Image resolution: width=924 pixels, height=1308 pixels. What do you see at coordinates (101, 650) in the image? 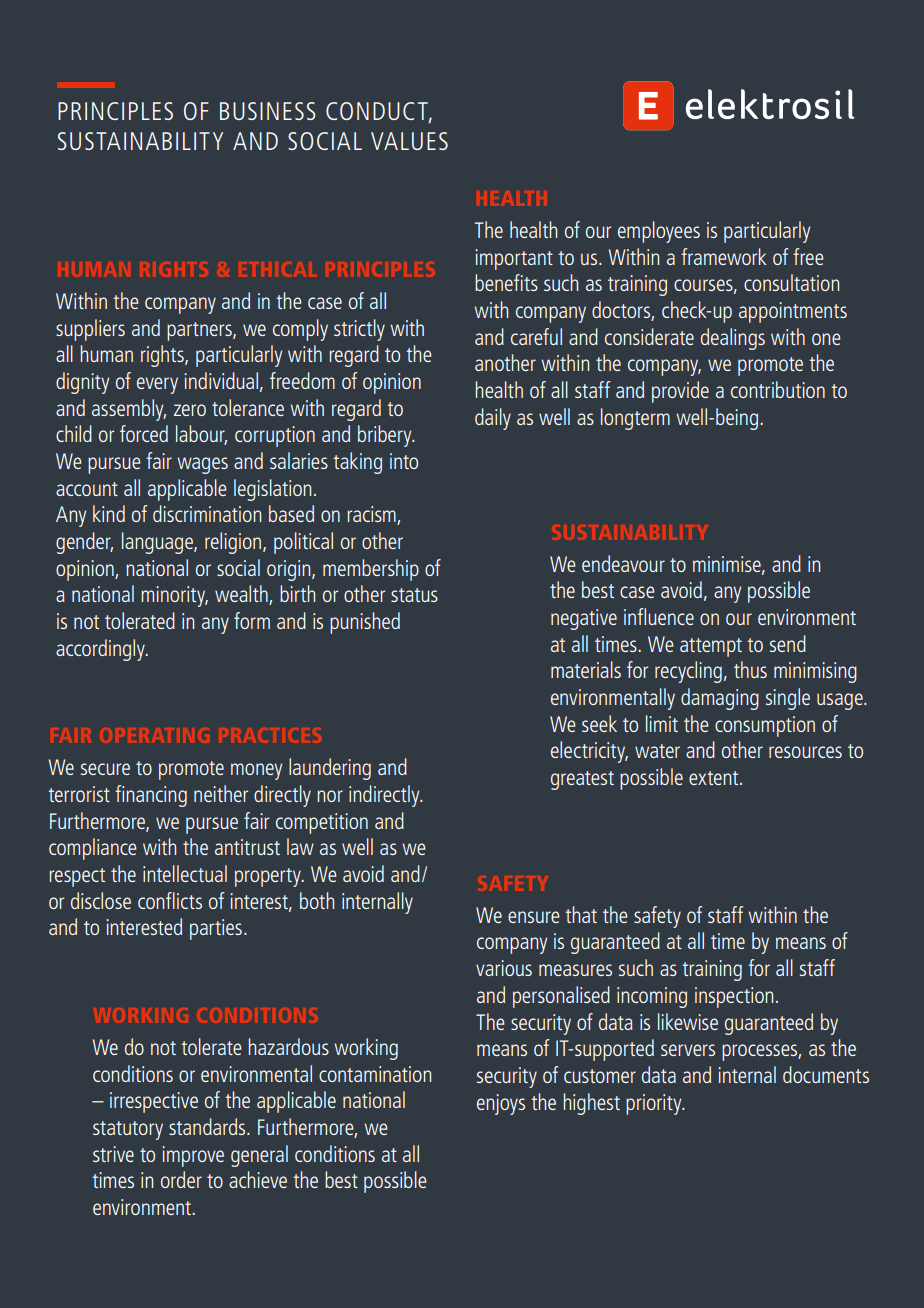
I see `accordingly` at bounding box center [101, 650].
